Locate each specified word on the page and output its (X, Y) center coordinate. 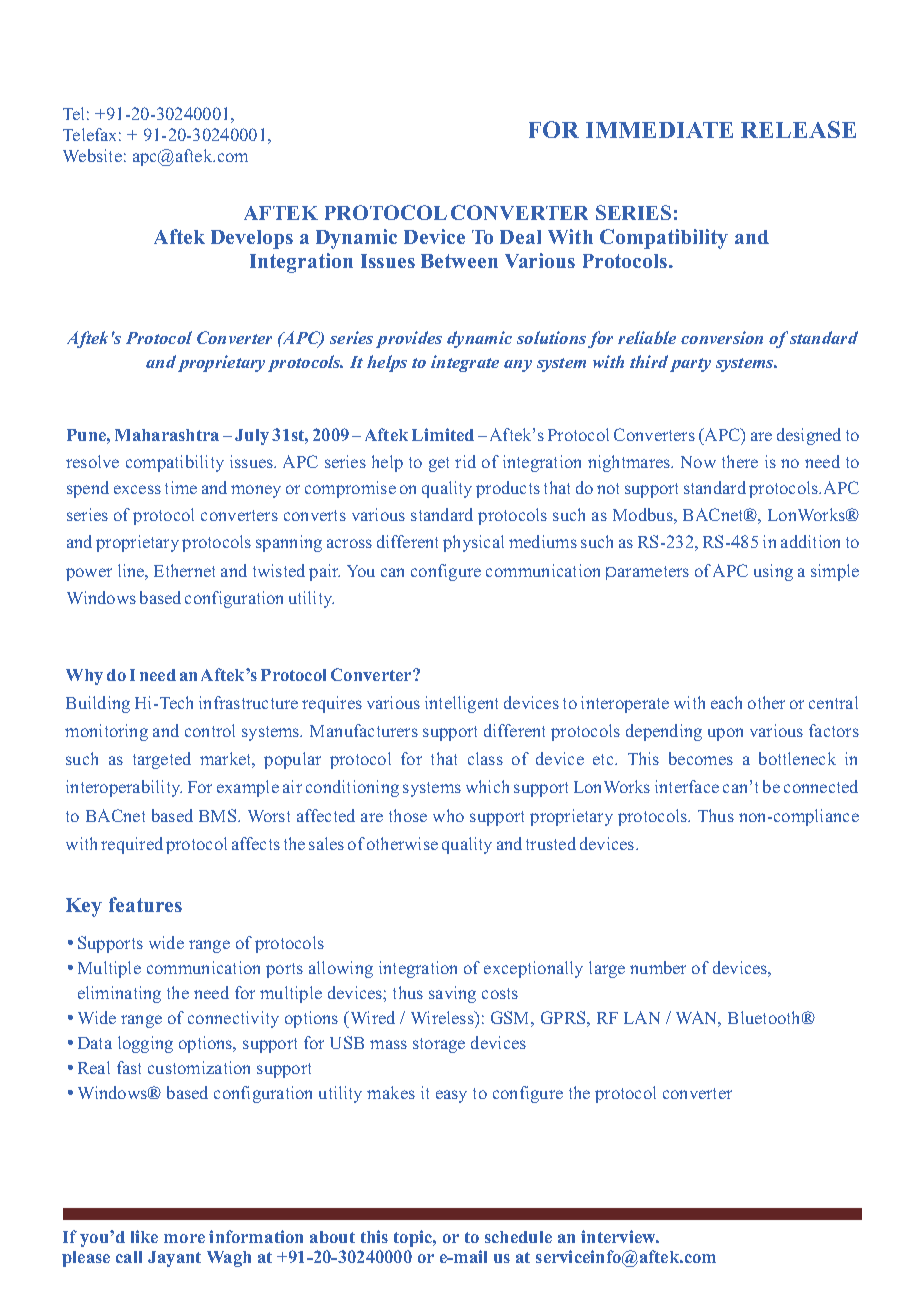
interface (687, 786)
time (181, 487)
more (184, 1238)
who (448, 815)
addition (810, 541)
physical (473, 543)
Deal (520, 237)
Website (92, 155)
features (145, 904)
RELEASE (798, 129)
